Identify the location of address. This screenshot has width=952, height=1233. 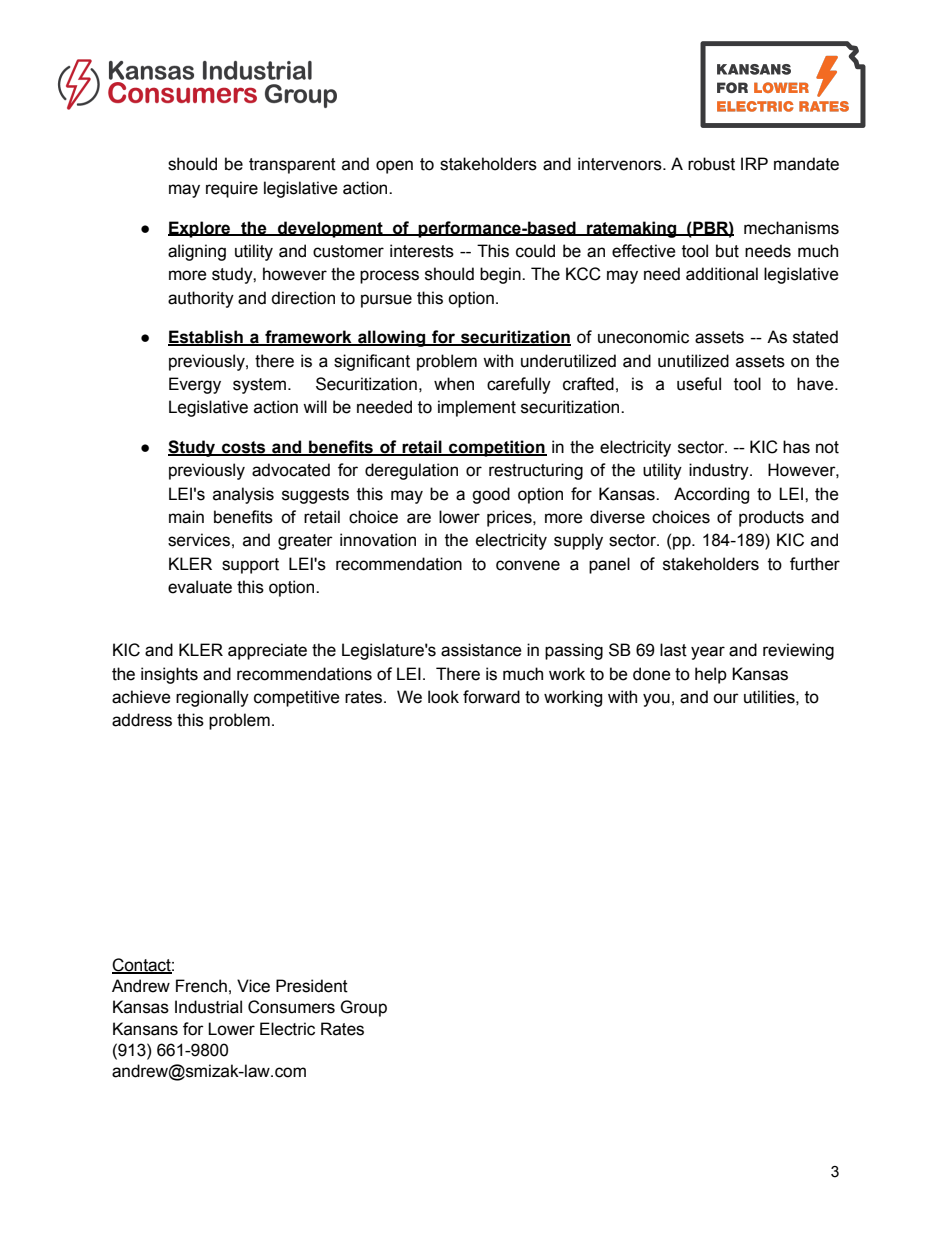
(142, 720).
